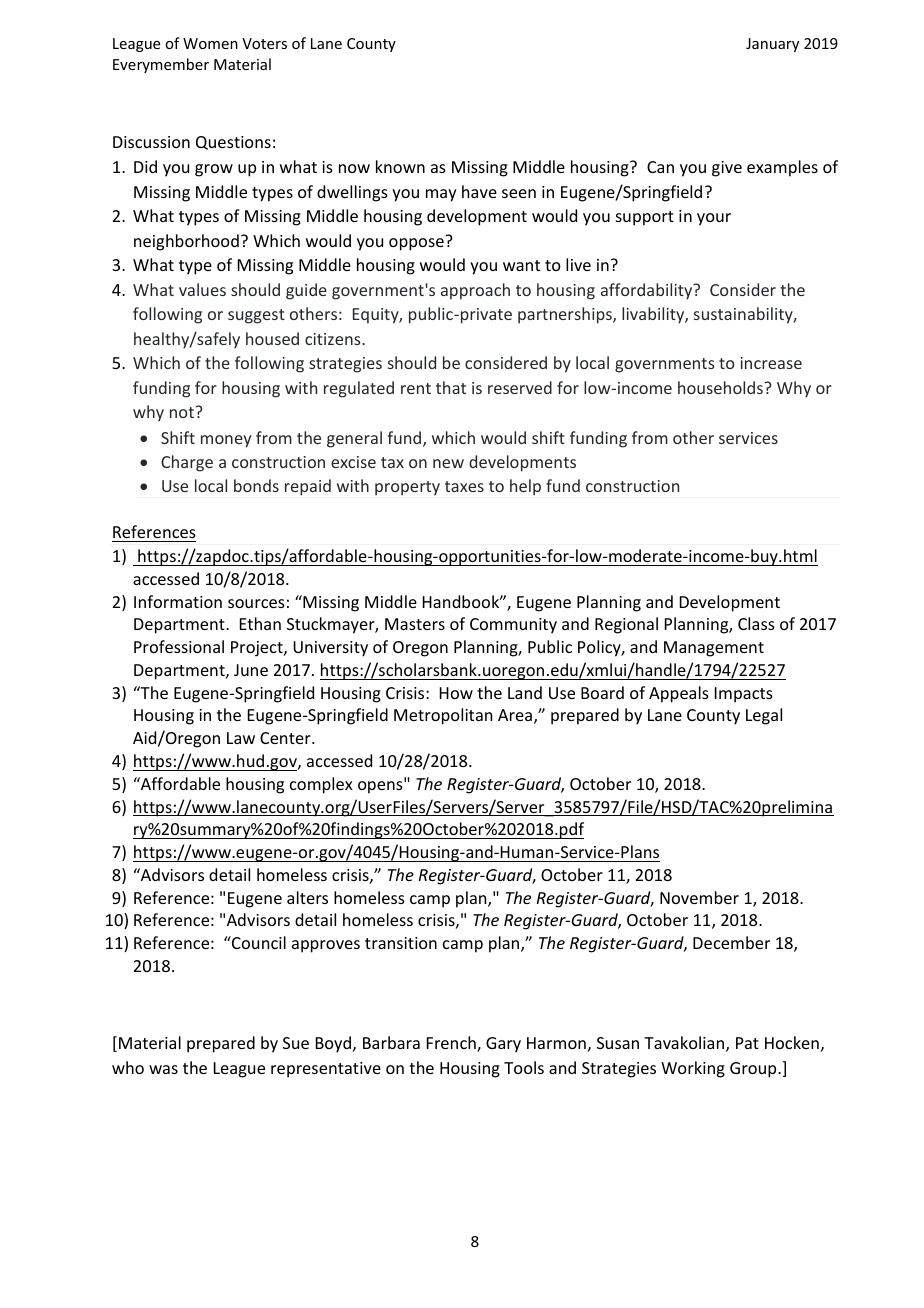 The height and width of the screenshot is (1308, 924). I want to click on Law, so click(241, 738).
